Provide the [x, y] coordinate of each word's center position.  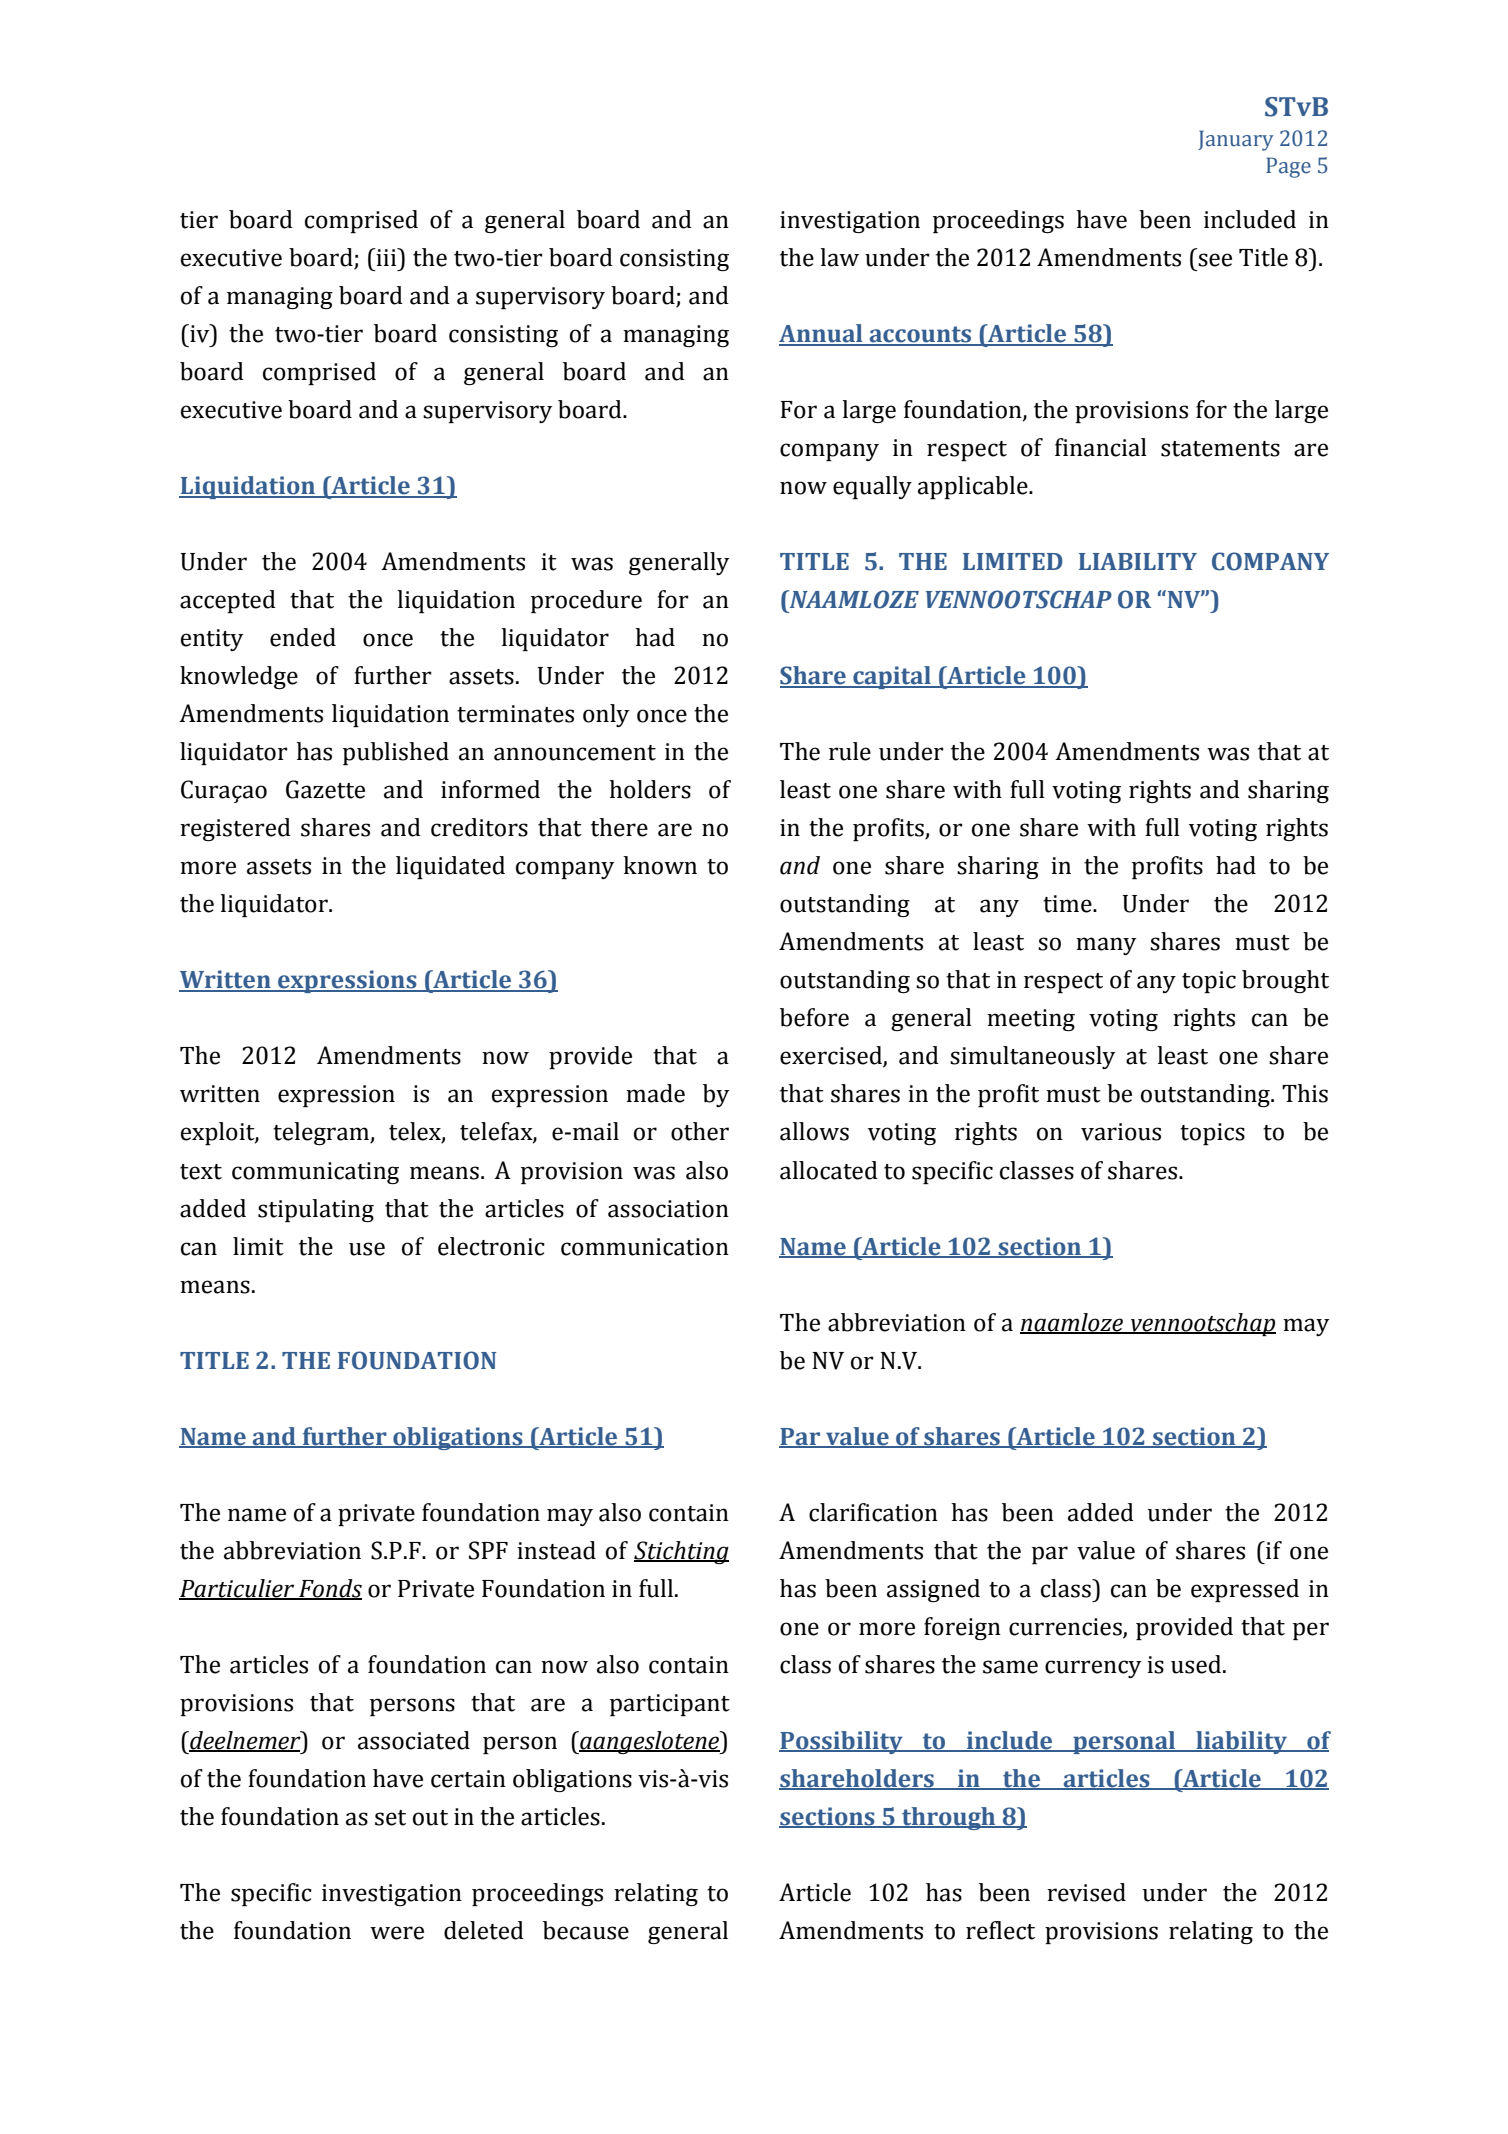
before [814, 1017]
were [397, 1933]
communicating [315, 1173]
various [1121, 1132]
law [839, 257]
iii [386, 257]
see [1215, 260]
